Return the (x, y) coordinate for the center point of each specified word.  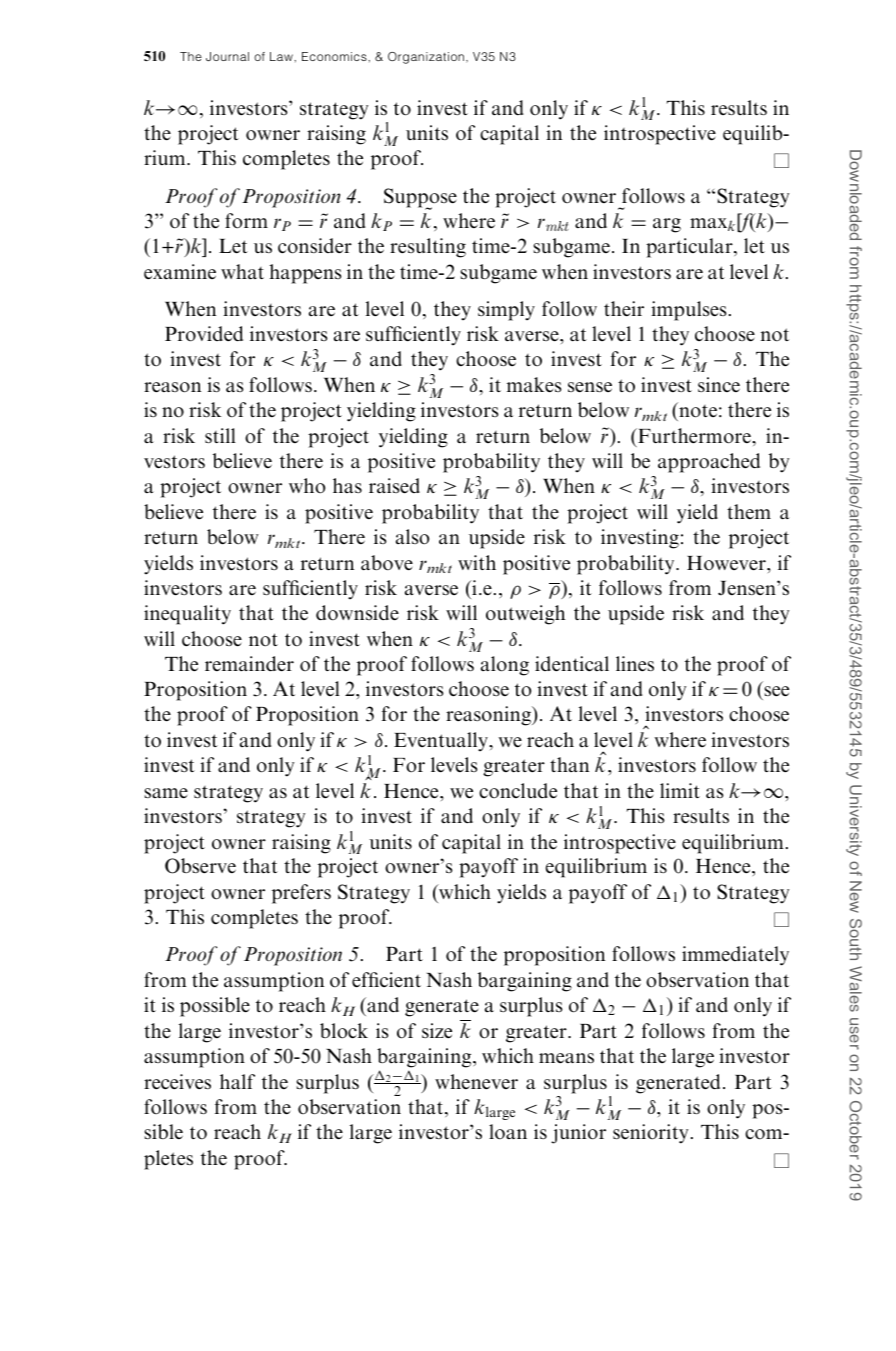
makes (534, 385)
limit (680, 790)
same (166, 793)
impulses (689, 311)
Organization (426, 58)
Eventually (442, 741)
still (220, 435)
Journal (227, 56)
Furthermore (694, 436)
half (237, 1081)
